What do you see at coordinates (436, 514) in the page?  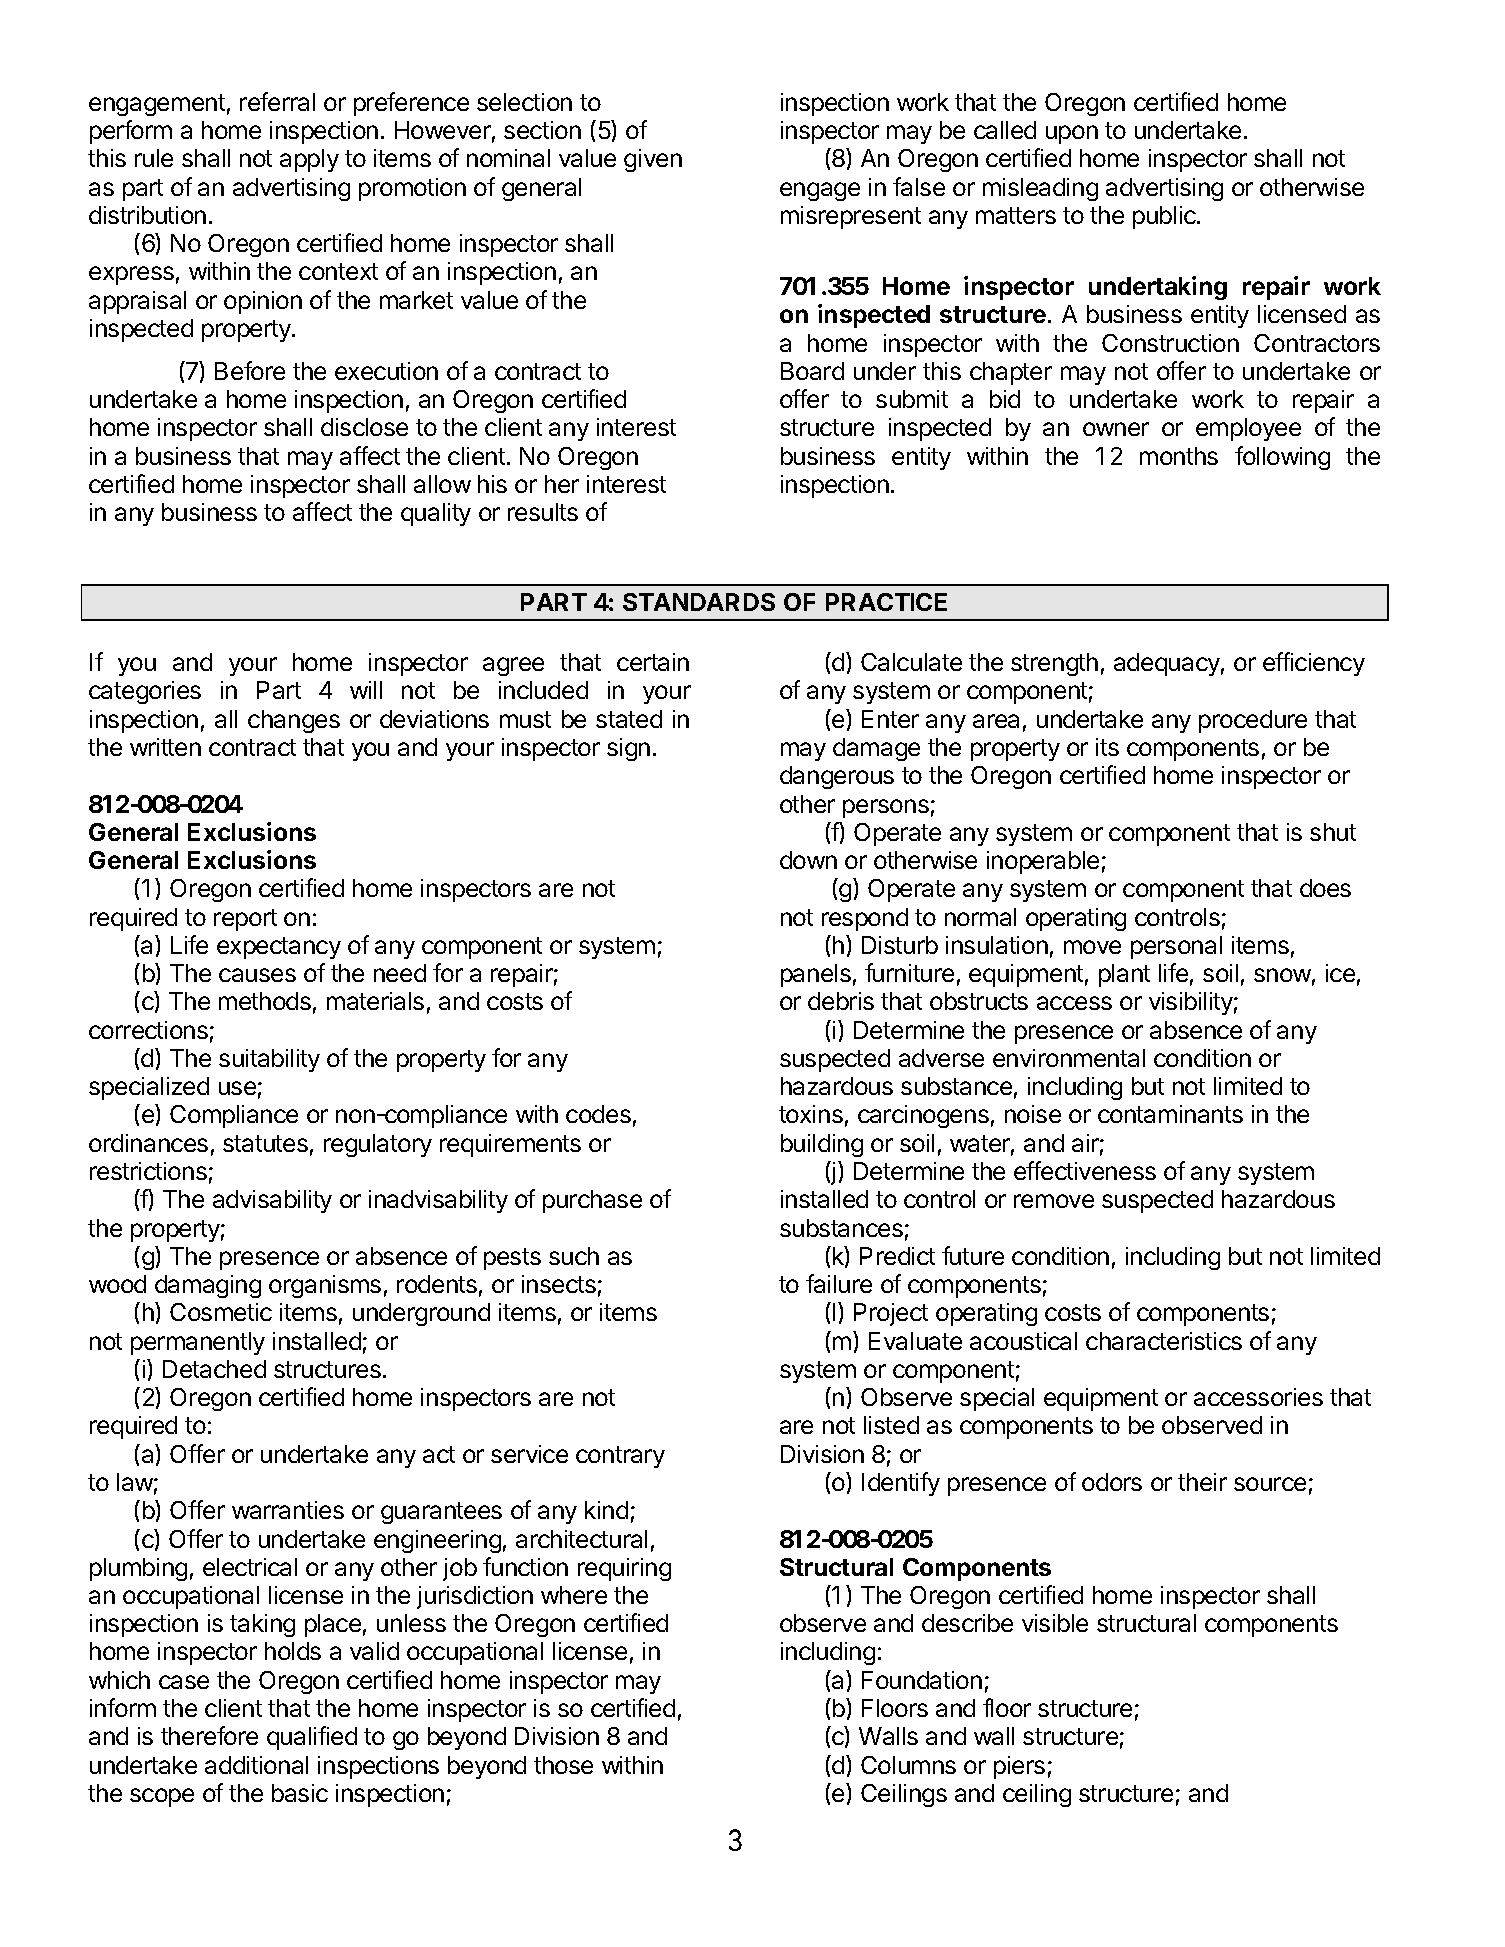 I see `quality` at bounding box center [436, 514].
